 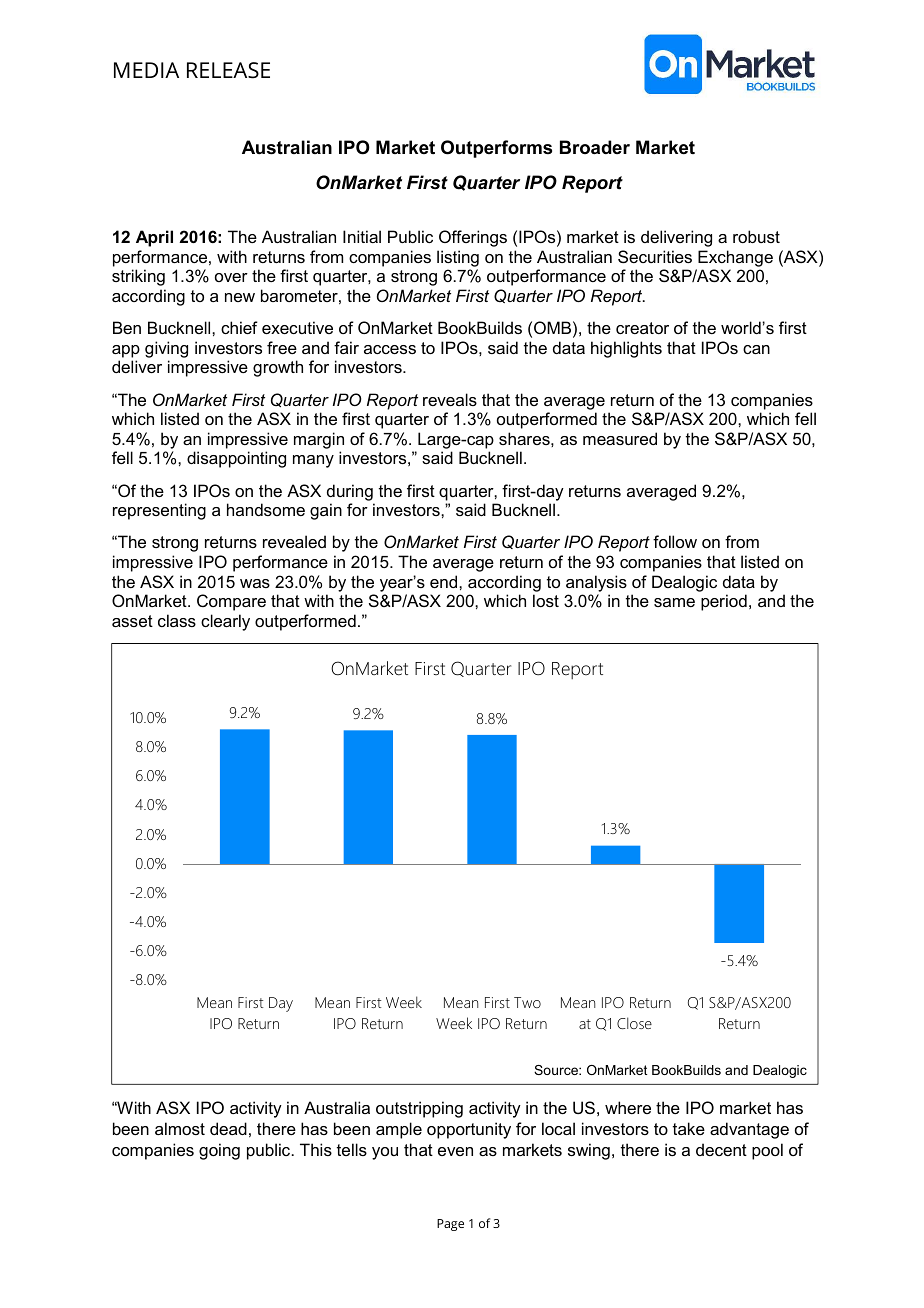 What do you see at coordinates (445, 581) in the page?
I see `end` at bounding box center [445, 581].
